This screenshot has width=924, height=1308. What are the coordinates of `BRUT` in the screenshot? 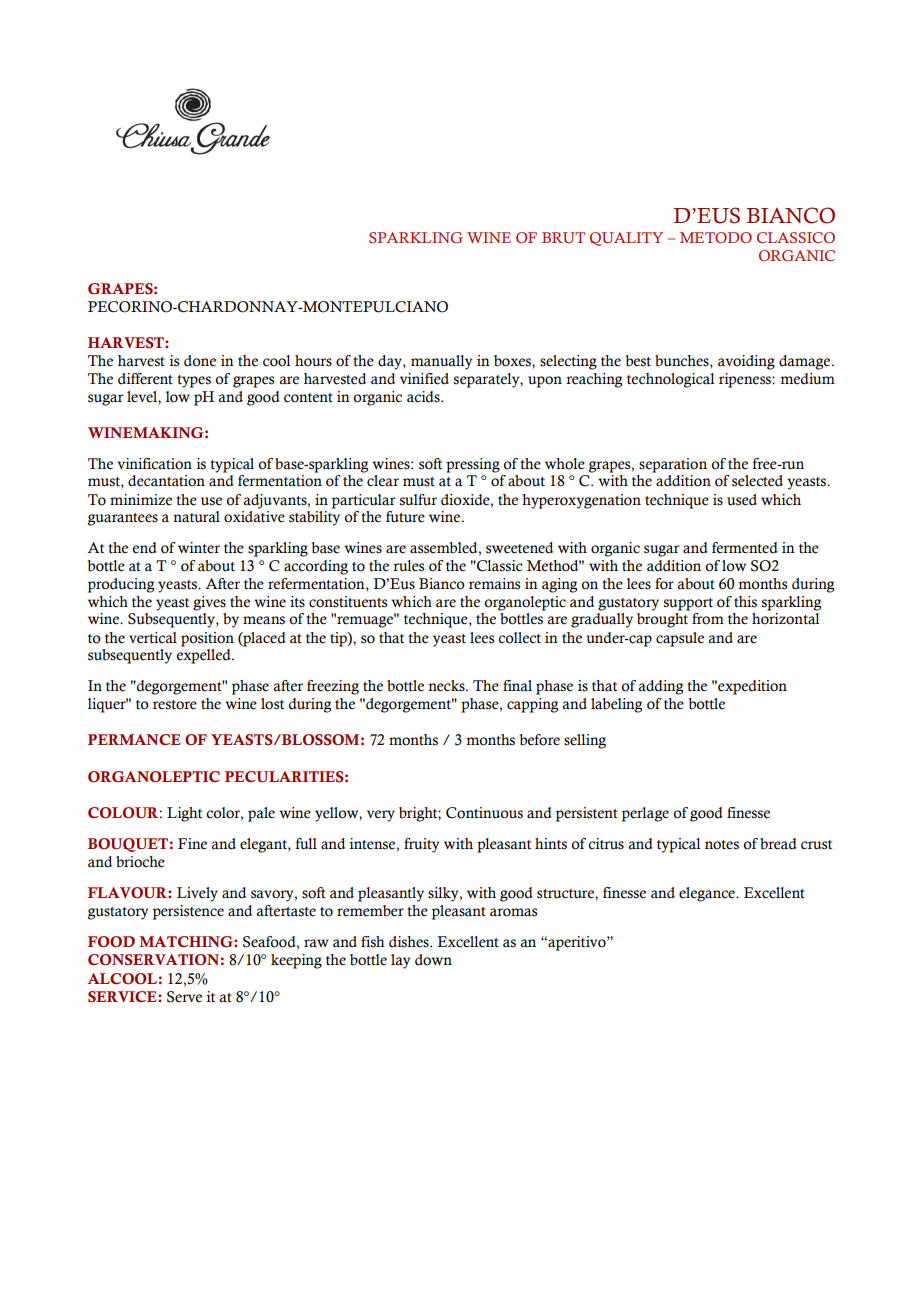 It's located at (563, 237).
